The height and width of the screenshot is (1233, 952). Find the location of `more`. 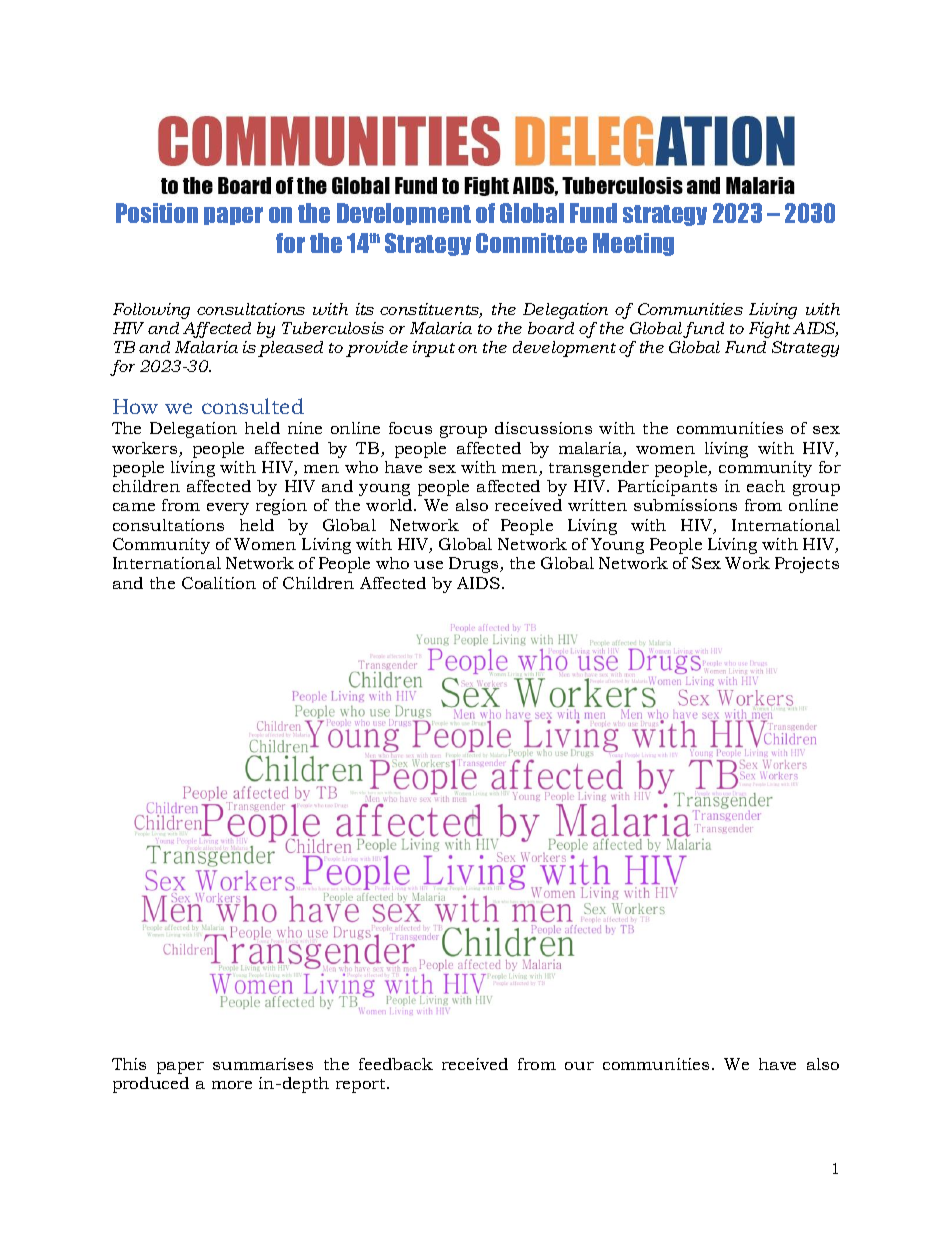

more is located at coordinates (232, 1085).
